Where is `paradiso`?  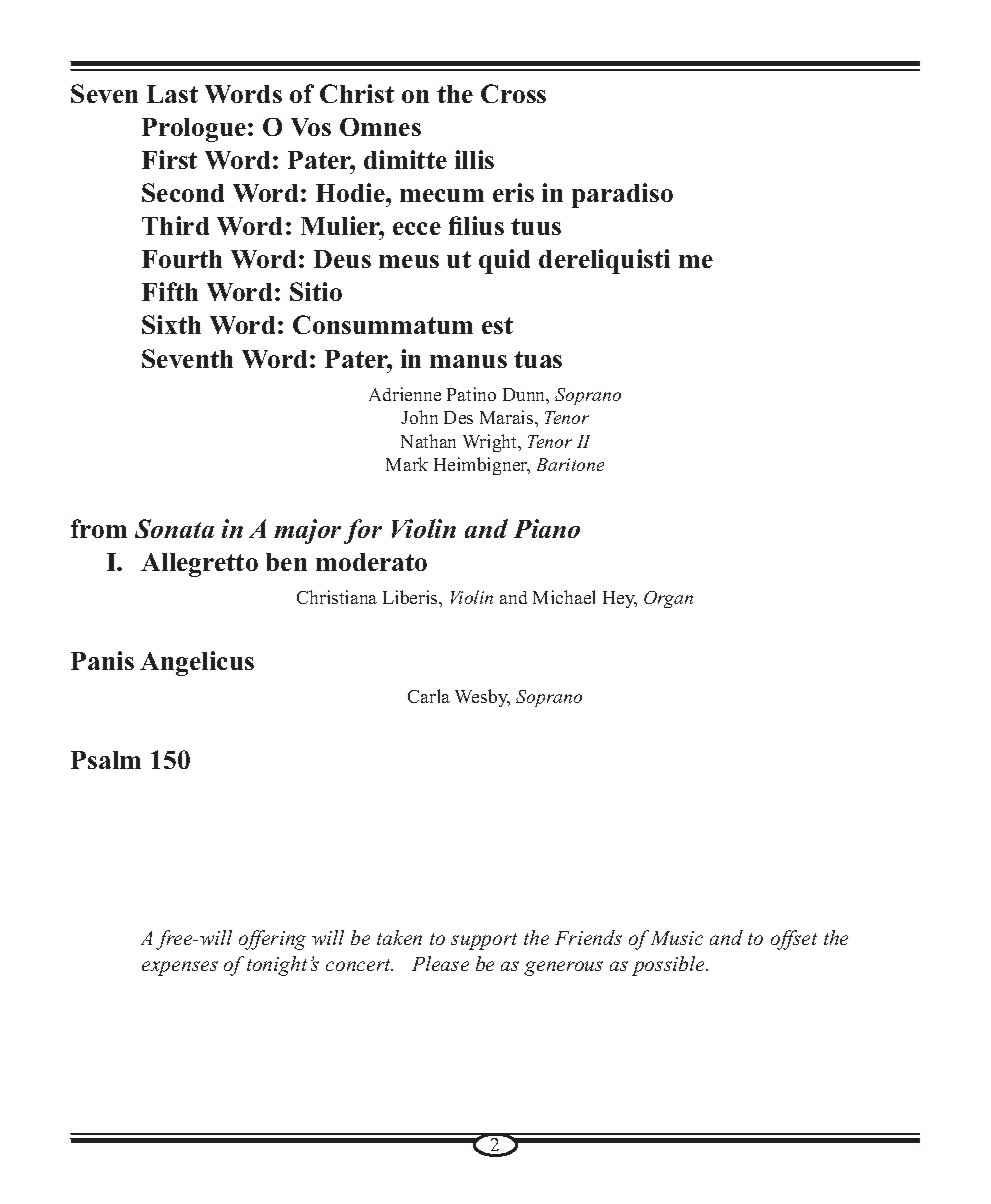 paradiso is located at coordinates (622, 195).
